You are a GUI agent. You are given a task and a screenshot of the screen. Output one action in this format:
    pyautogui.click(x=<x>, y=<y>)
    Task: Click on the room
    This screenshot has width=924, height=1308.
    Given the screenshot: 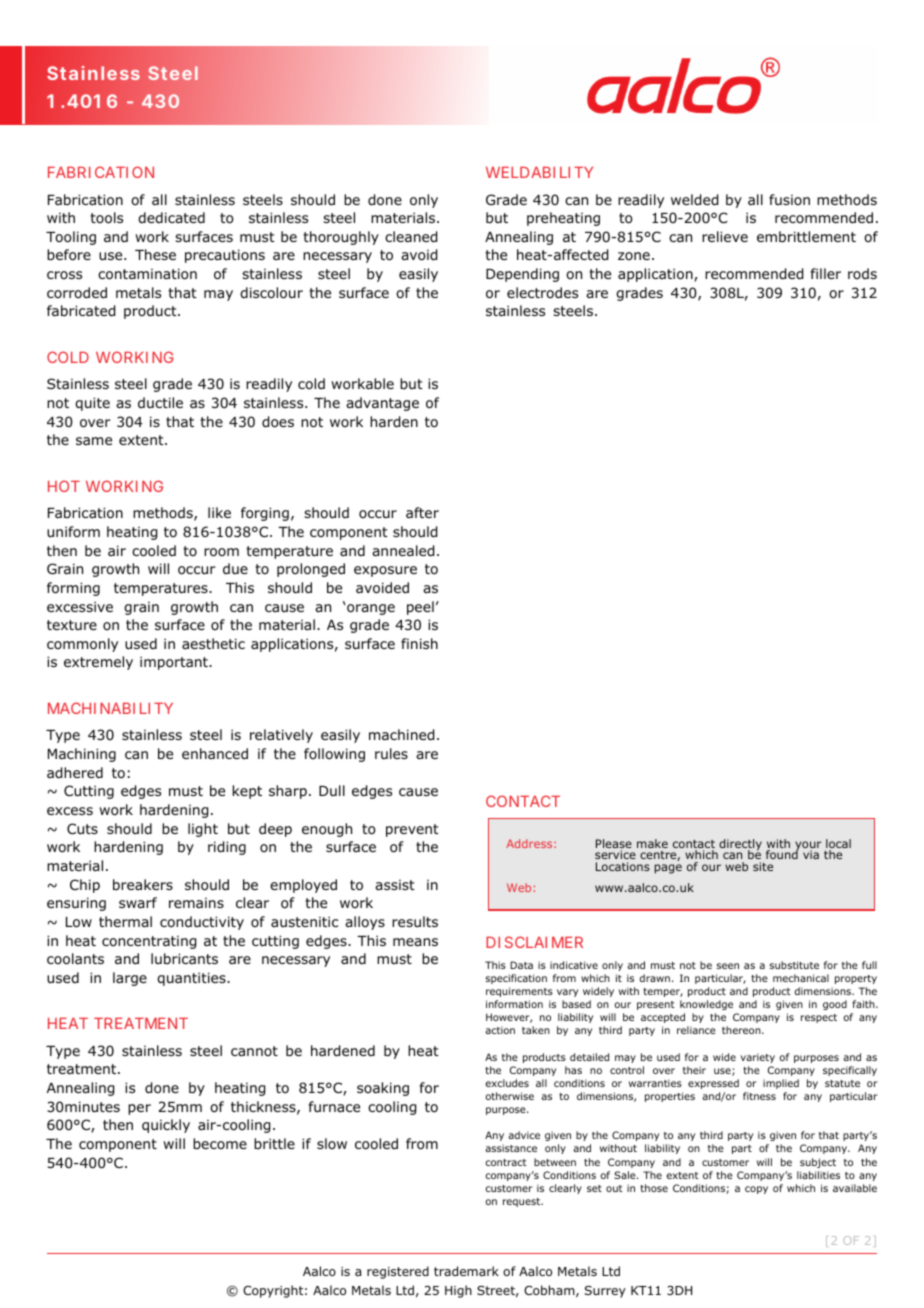 What is the action you would take?
    pyautogui.click(x=221, y=552)
